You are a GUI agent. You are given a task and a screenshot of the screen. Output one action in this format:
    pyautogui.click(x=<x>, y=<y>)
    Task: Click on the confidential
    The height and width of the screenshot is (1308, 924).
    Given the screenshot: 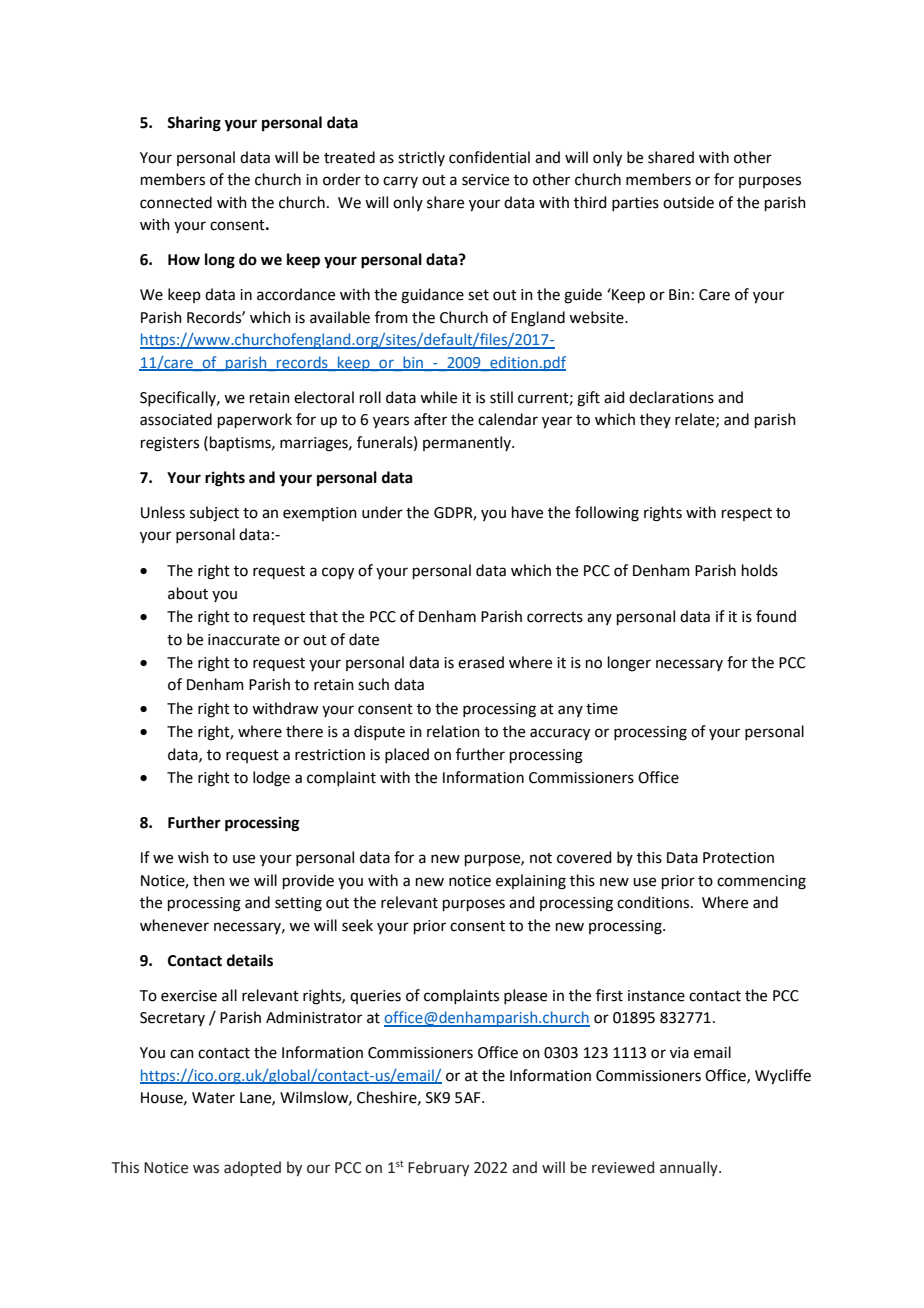 What is the action you would take?
    pyautogui.click(x=489, y=157)
